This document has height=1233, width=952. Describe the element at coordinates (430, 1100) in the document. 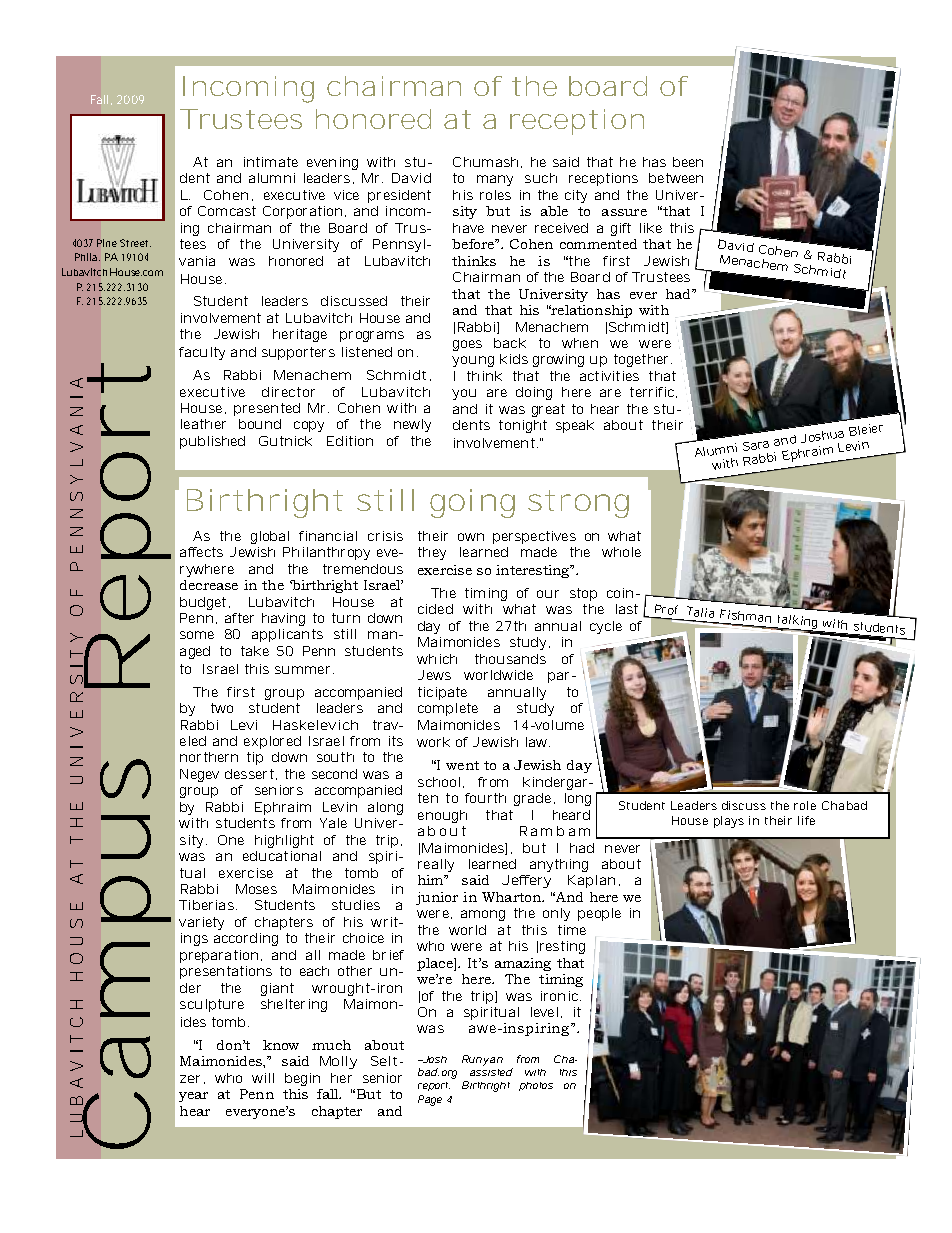

I see `Page` at that location.
